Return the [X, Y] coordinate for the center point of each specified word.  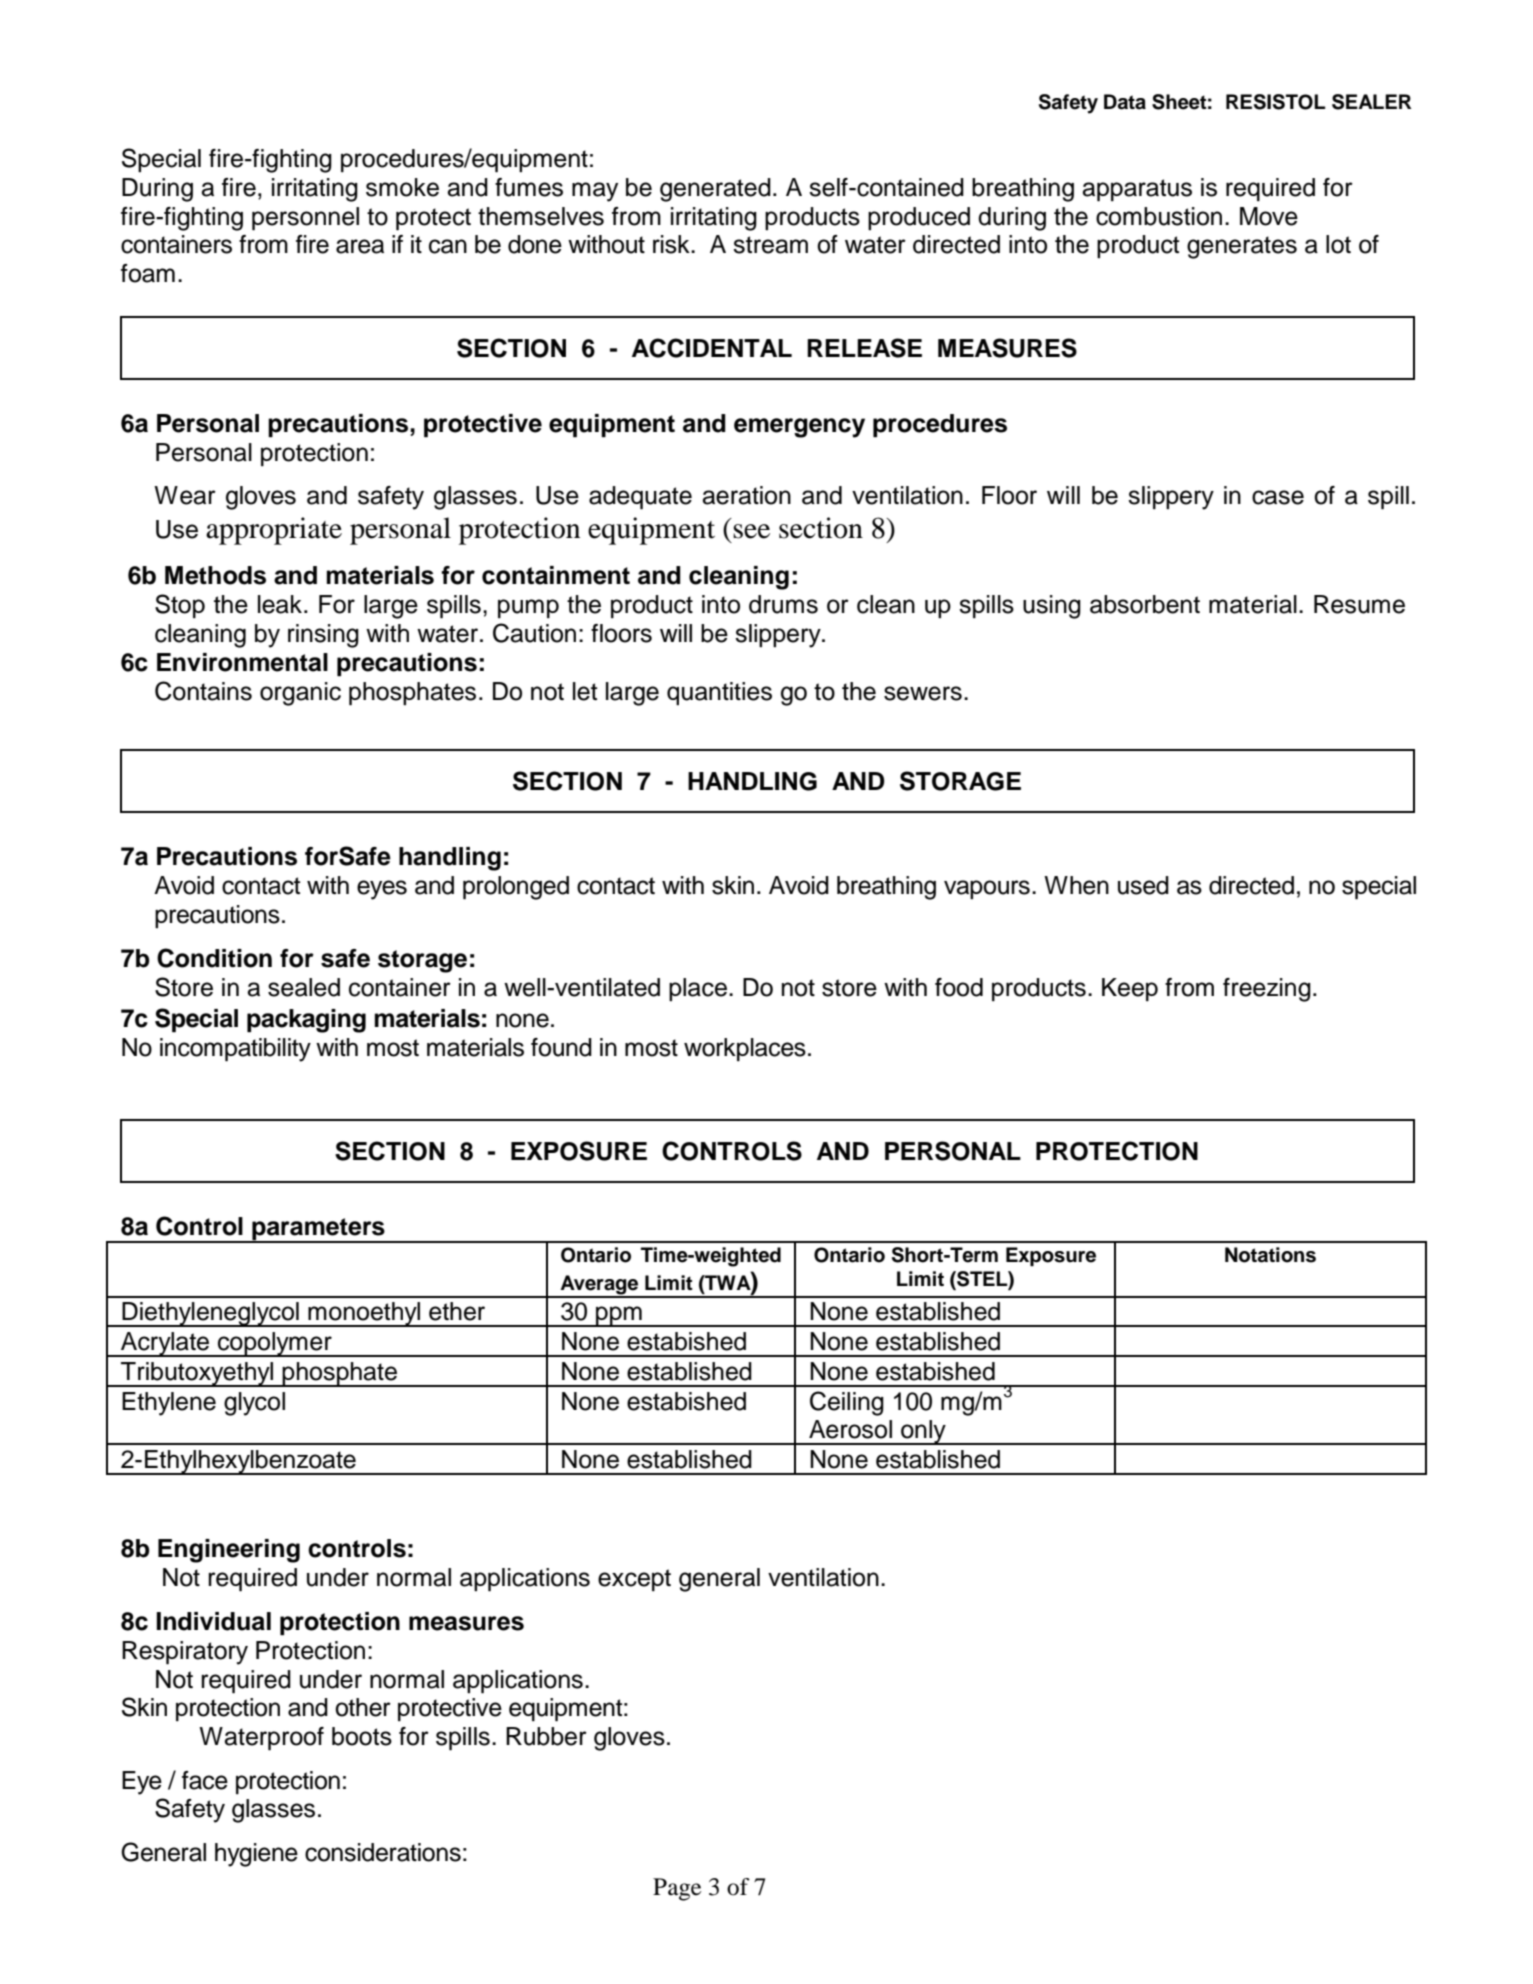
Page [677, 1889]
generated [715, 190]
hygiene [256, 1855]
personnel [305, 219]
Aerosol [850, 1429]
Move [1269, 216]
